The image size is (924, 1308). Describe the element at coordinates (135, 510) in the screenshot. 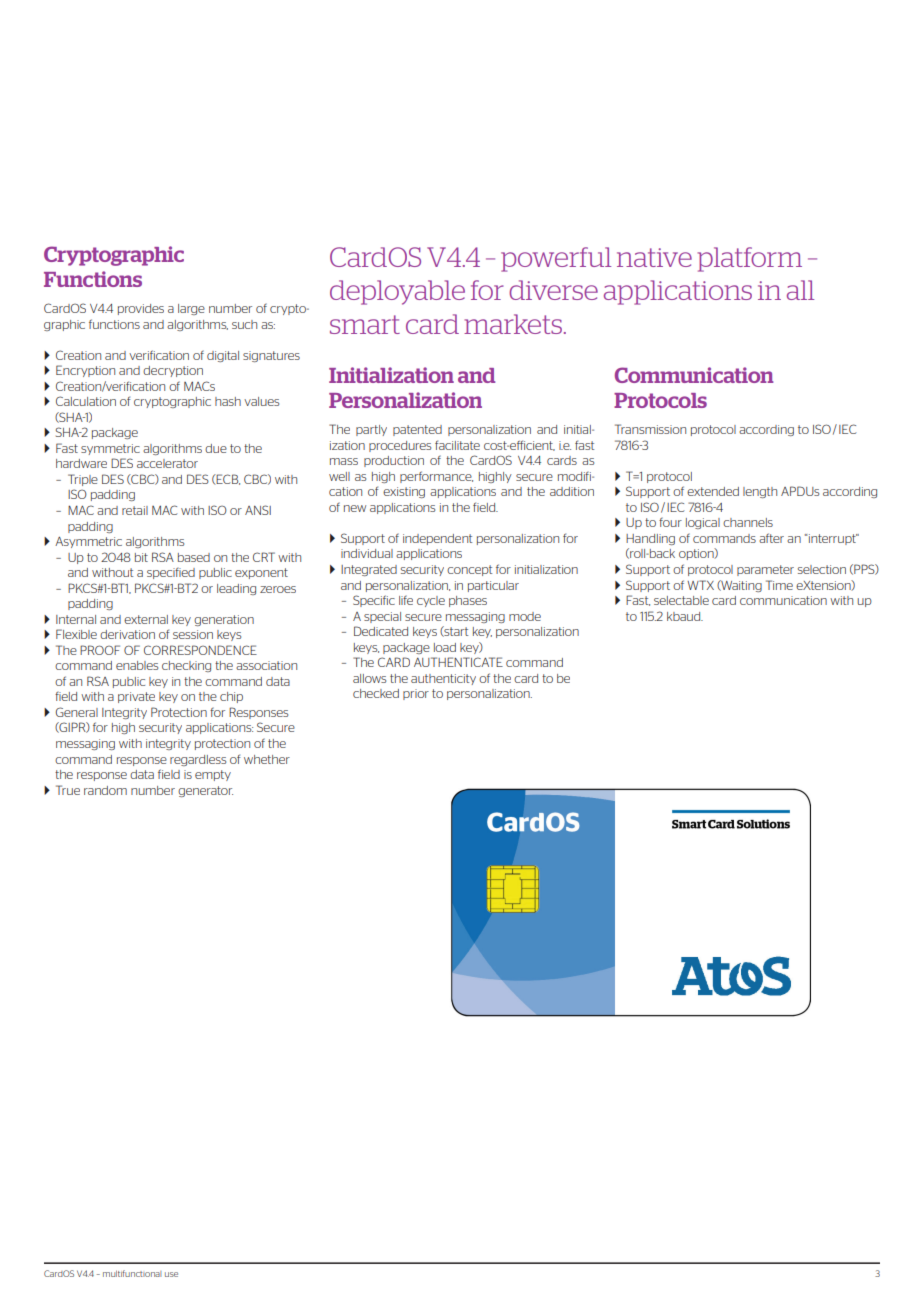

I see `retail` at that location.
